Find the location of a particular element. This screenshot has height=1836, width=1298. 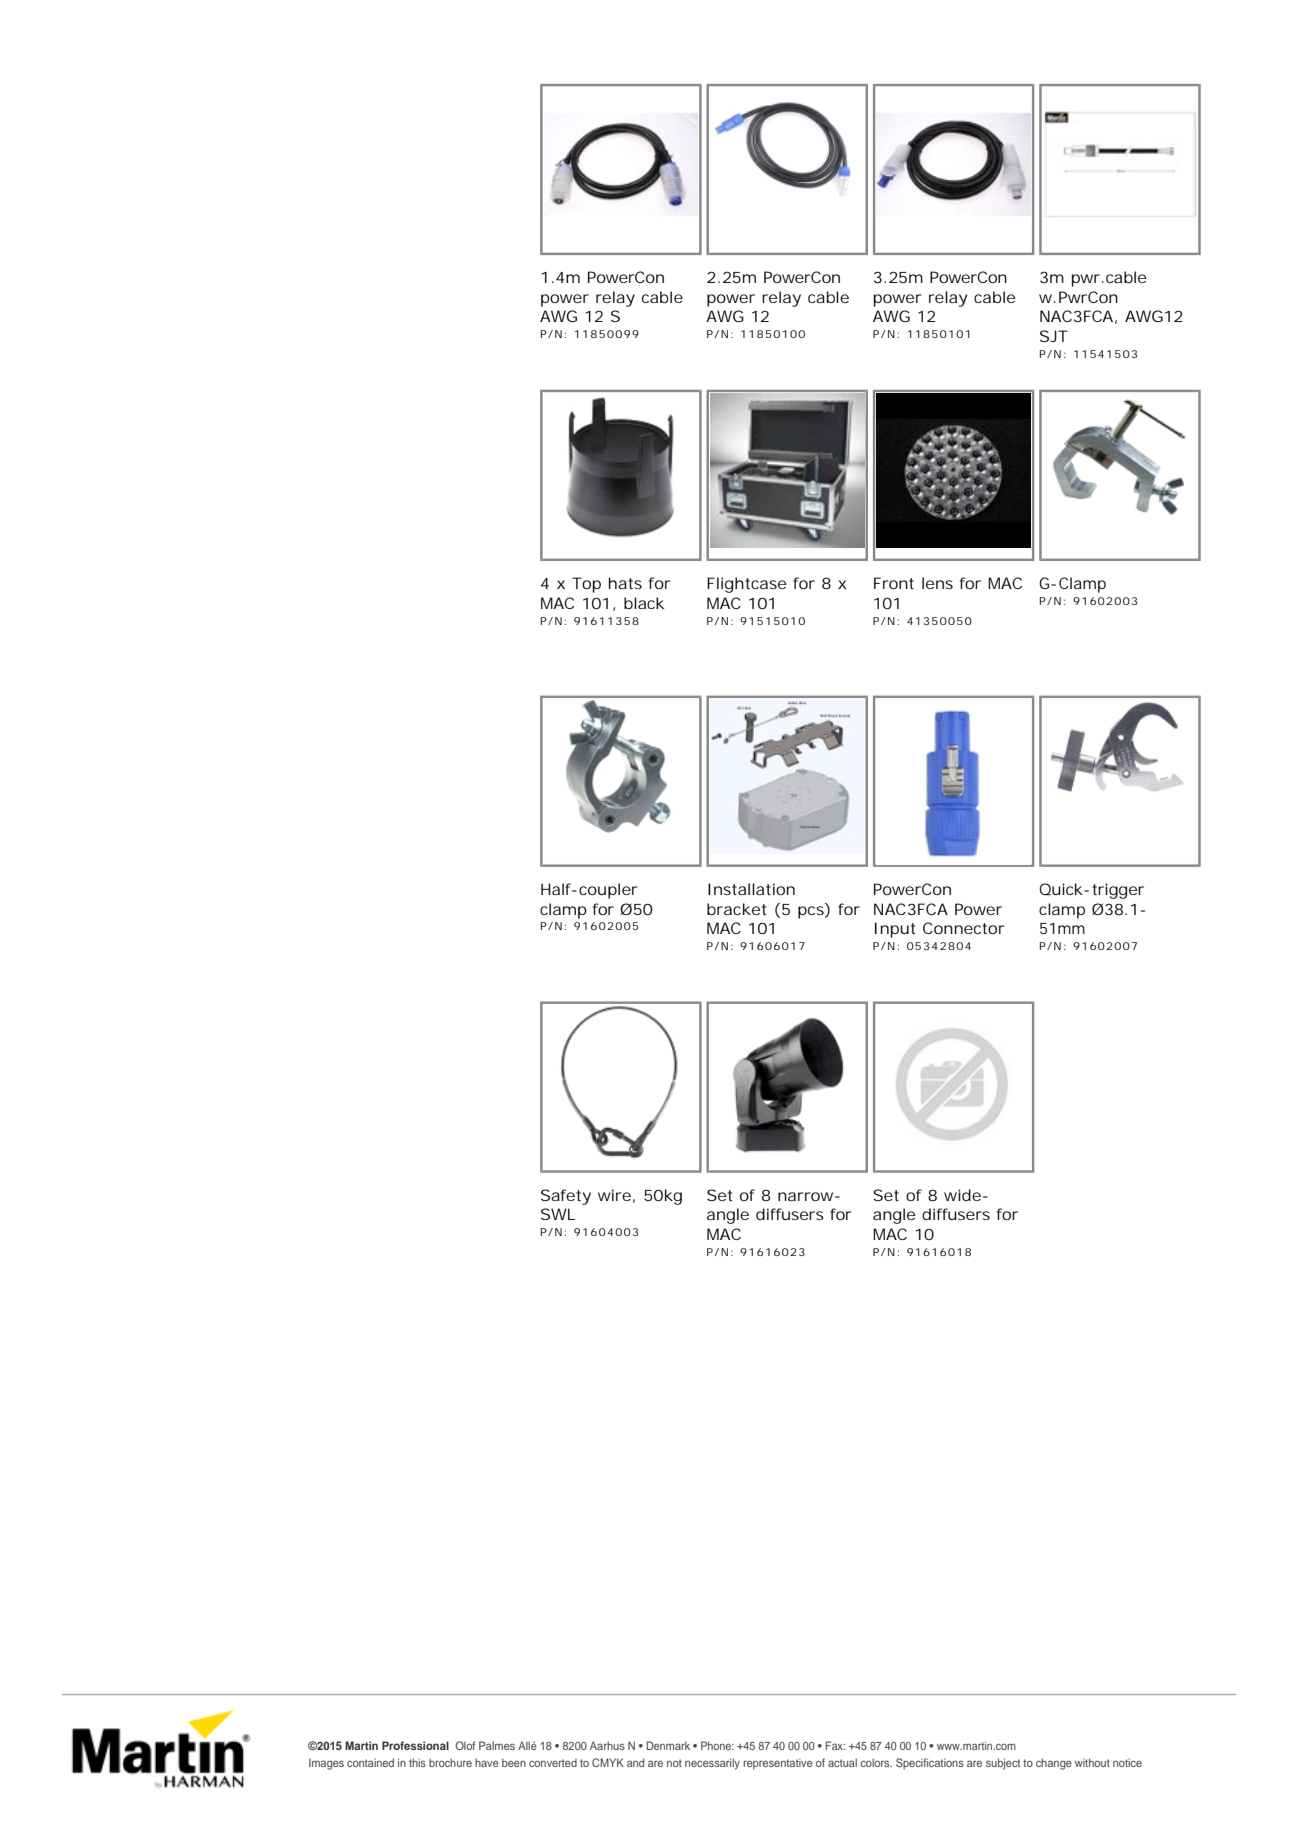

Professional is located at coordinates (415, 1745).
